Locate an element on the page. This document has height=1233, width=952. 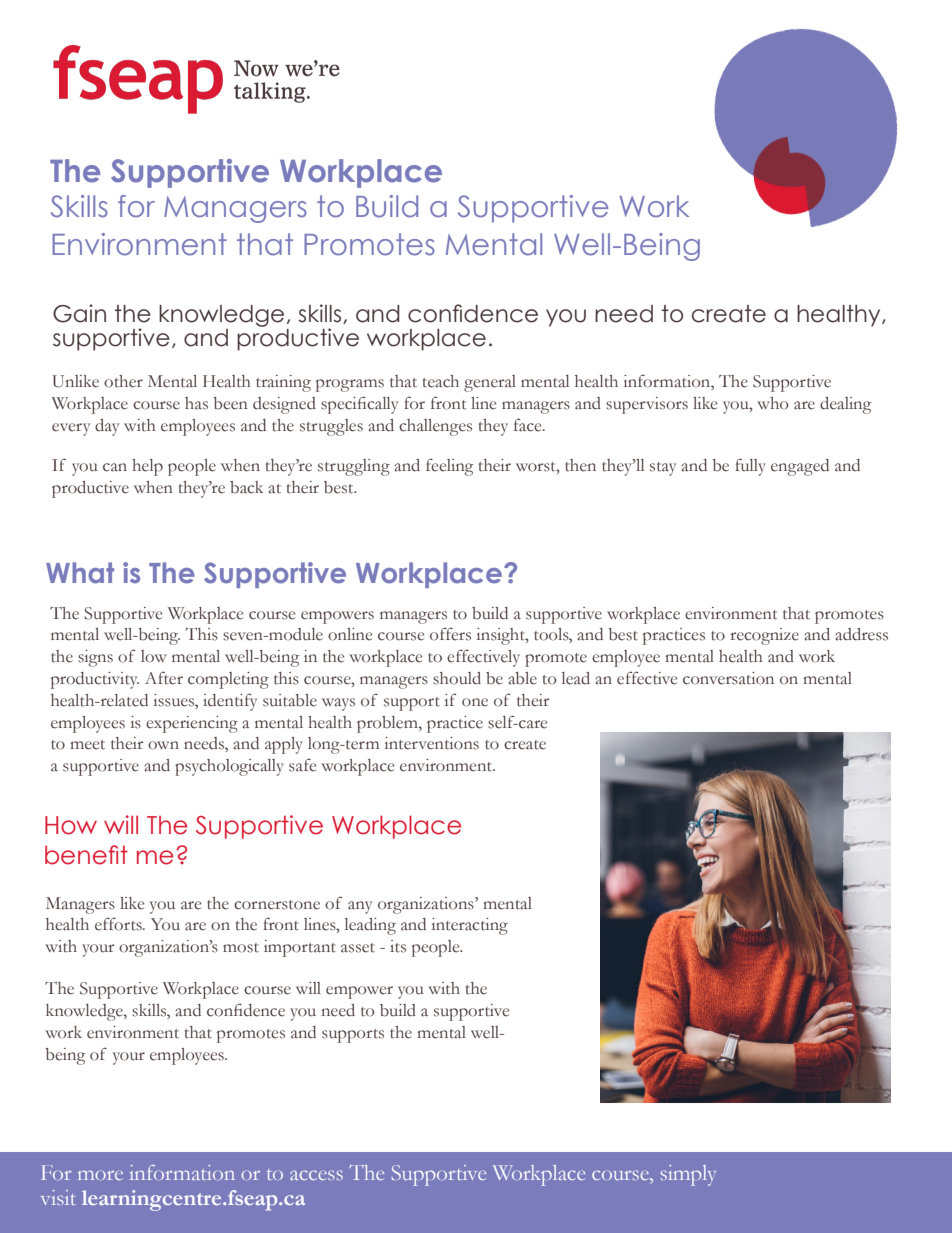
its is located at coordinates (398, 946).
